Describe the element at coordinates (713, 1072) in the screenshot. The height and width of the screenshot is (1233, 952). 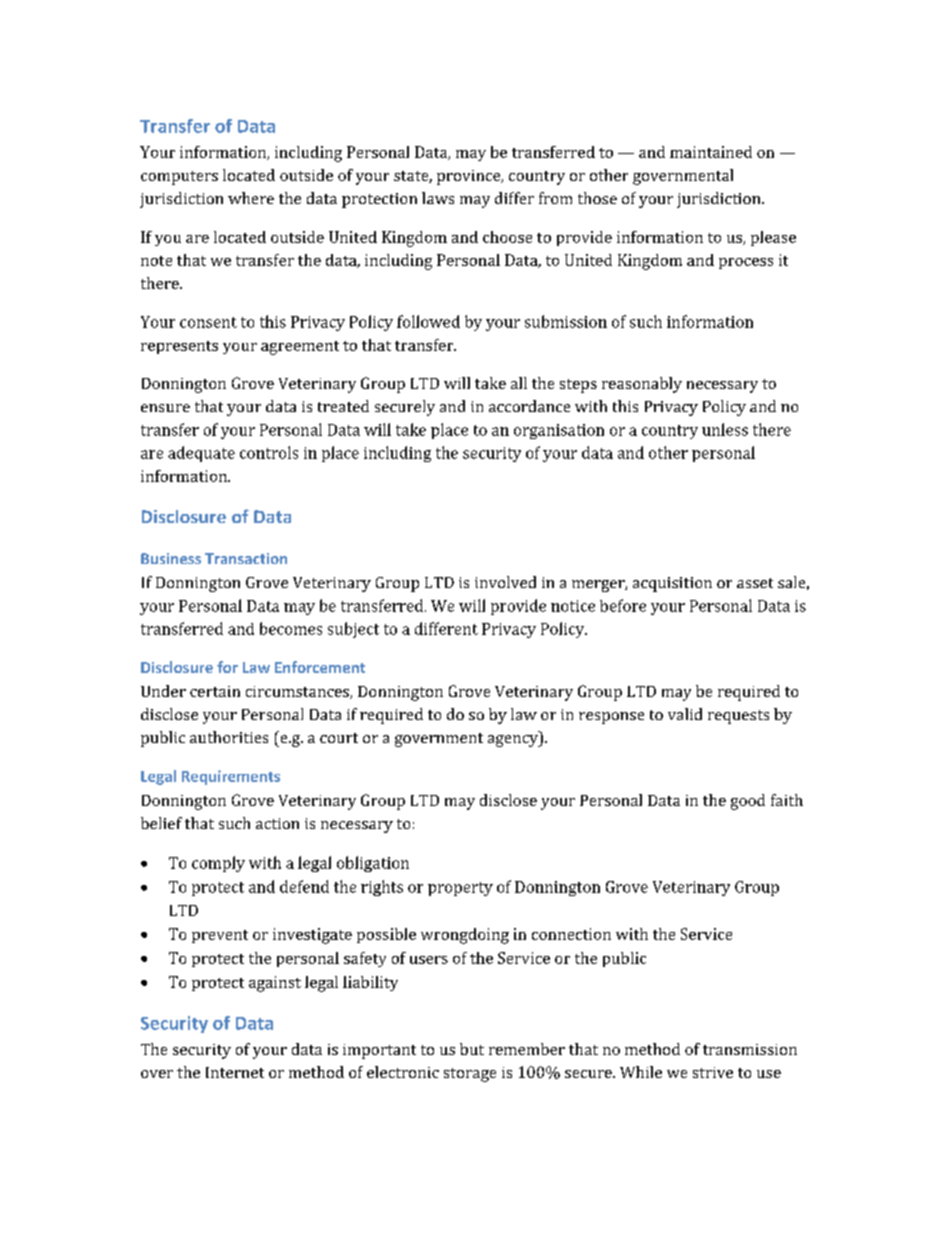
I see `strive` at that location.
